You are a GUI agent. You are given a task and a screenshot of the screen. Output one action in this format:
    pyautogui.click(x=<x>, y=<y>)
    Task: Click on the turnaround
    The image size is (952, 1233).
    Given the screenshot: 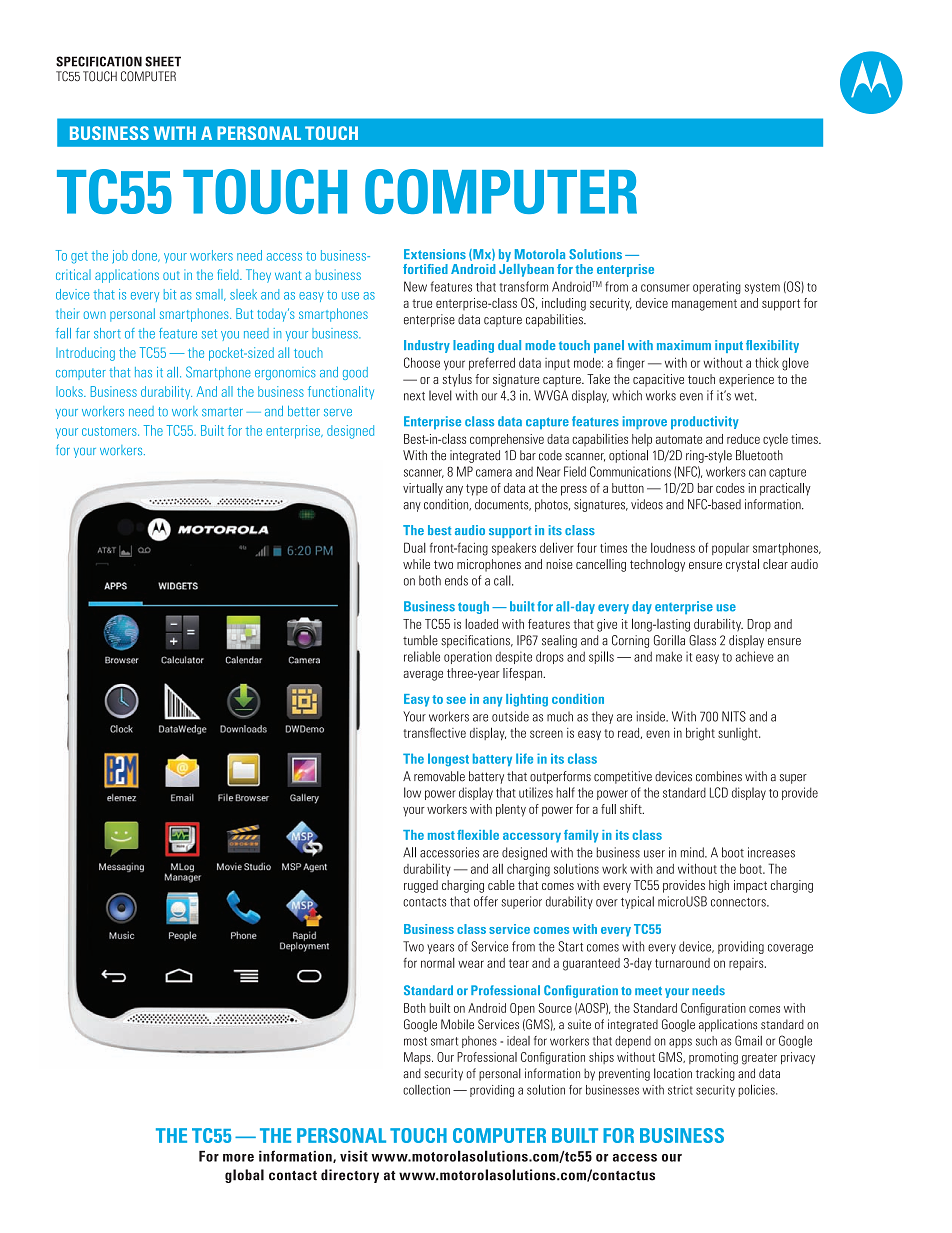 What is the action you would take?
    pyautogui.click(x=682, y=963)
